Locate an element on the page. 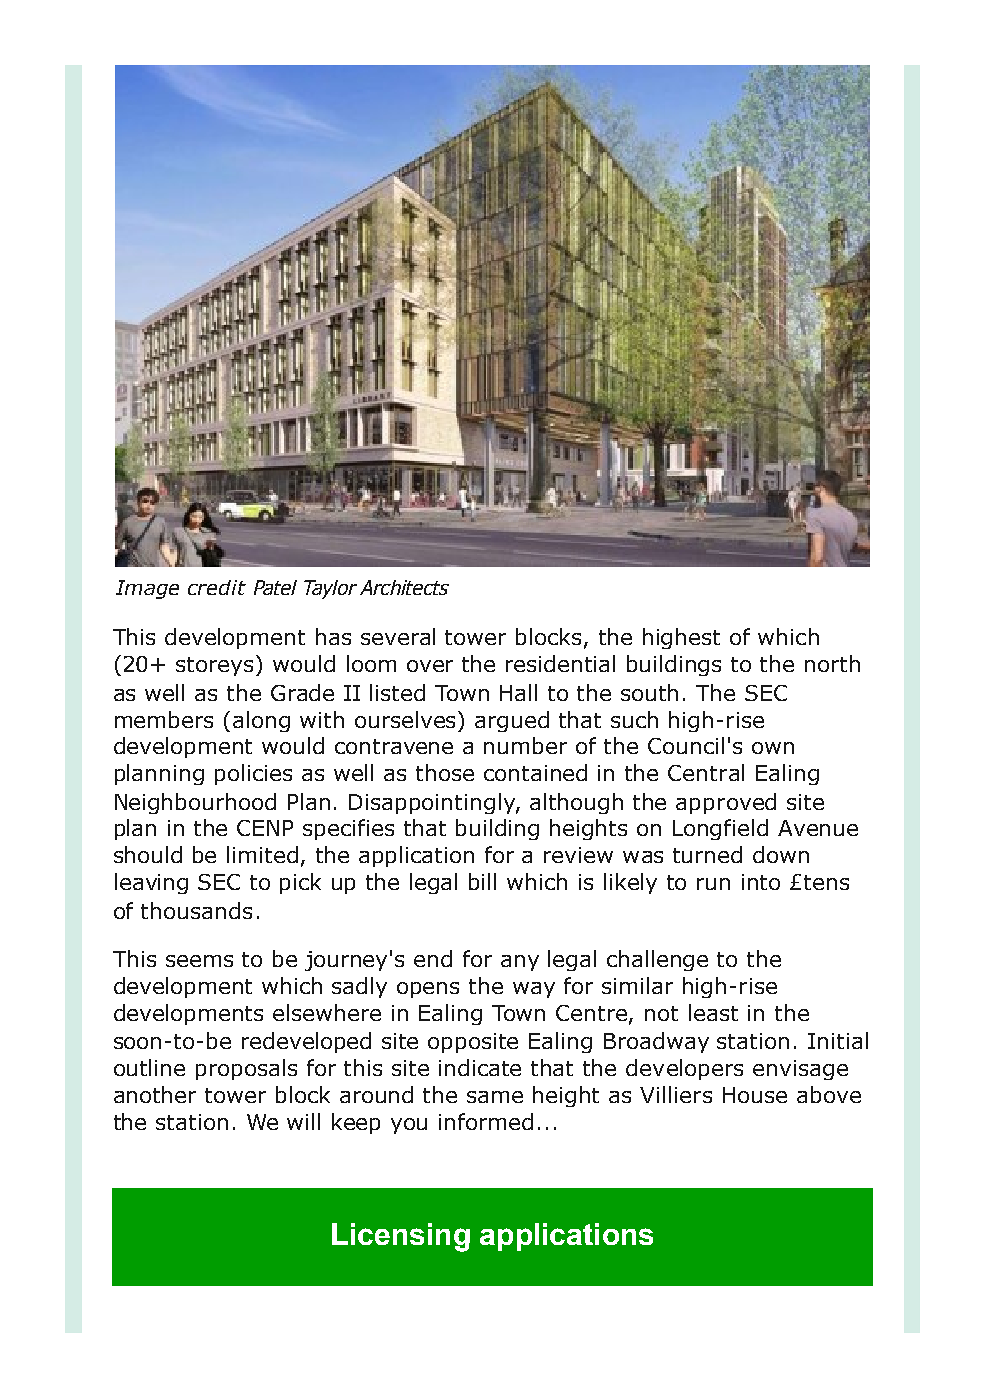 This document has height=1399, width=986. informed is located at coordinates (486, 1121).
